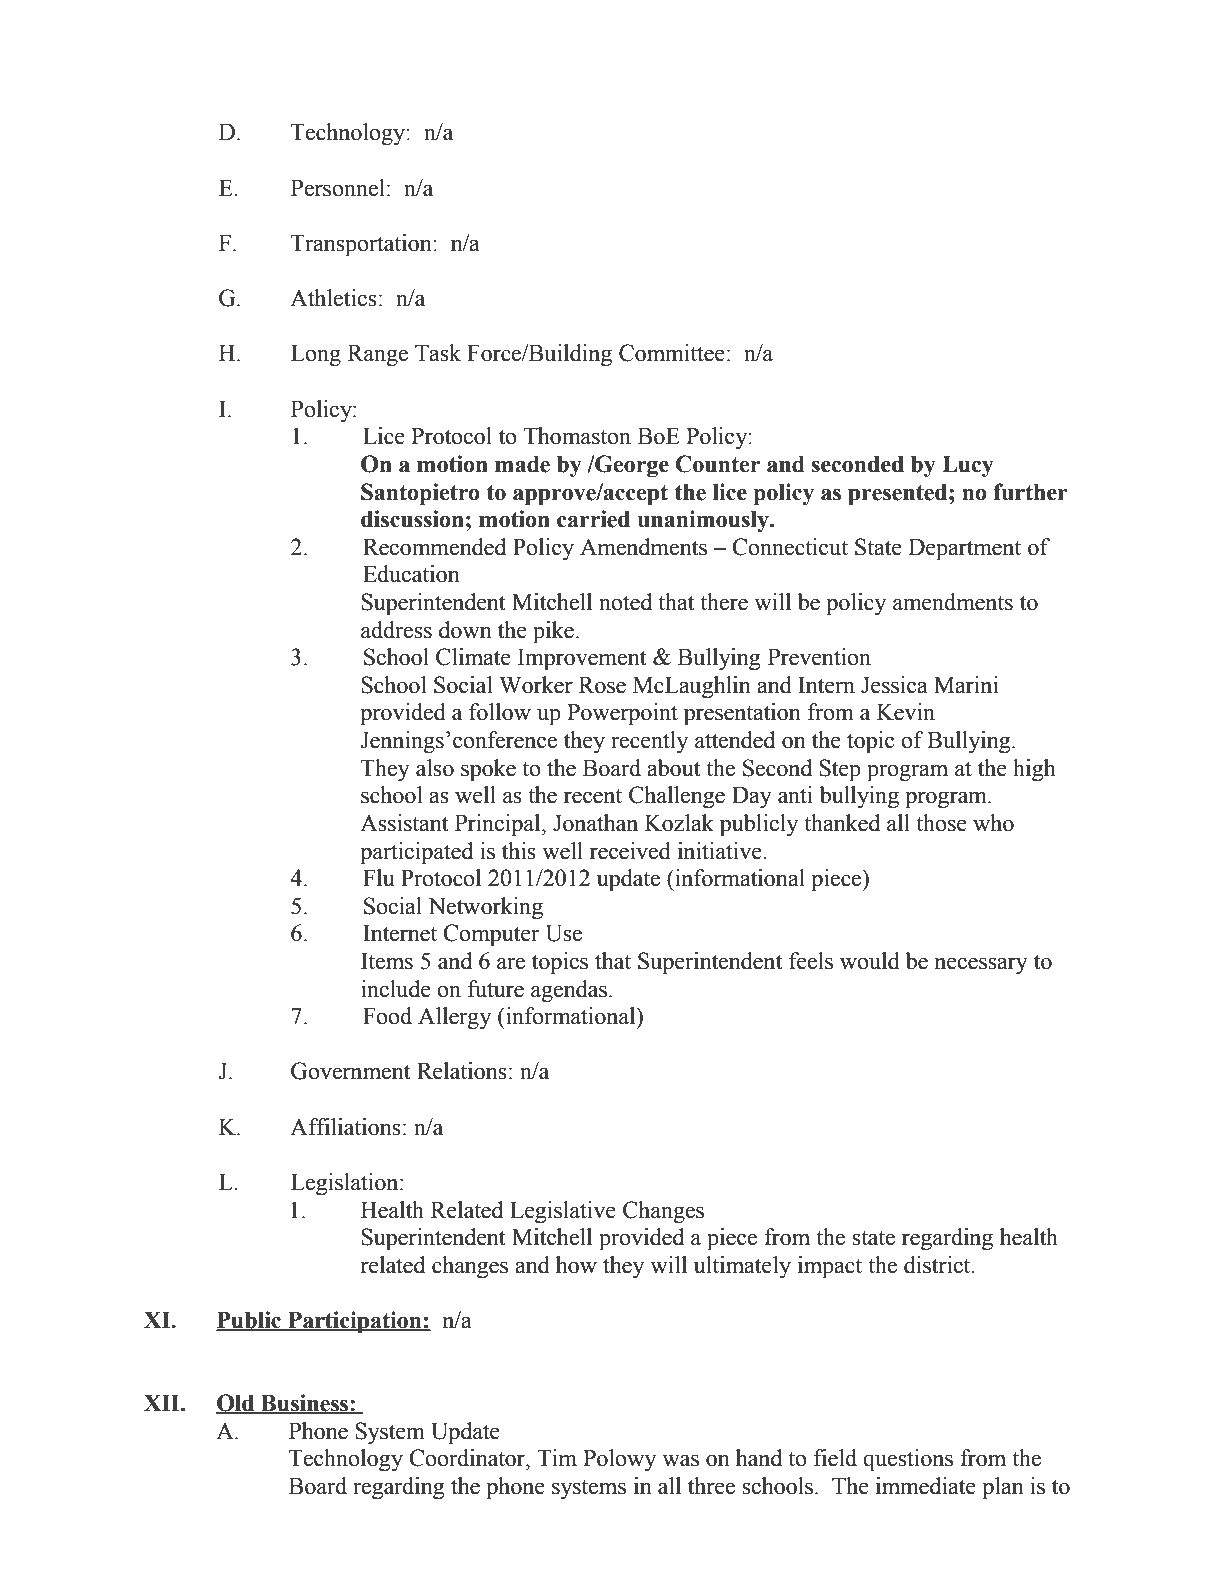 This document has height=1585, width=1225. I want to click on Flu, so click(379, 878).
